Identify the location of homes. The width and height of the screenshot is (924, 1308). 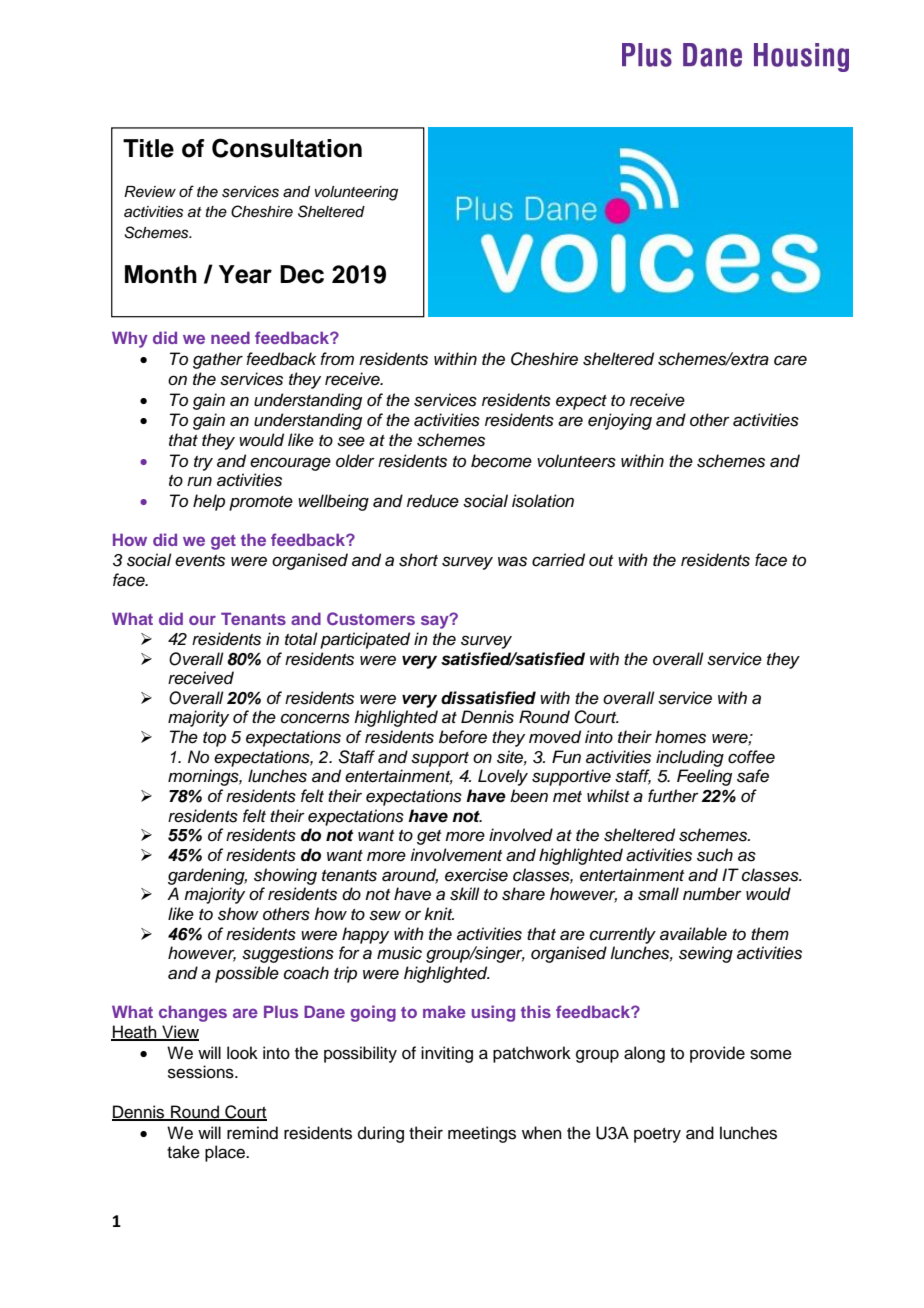
(680, 737).
